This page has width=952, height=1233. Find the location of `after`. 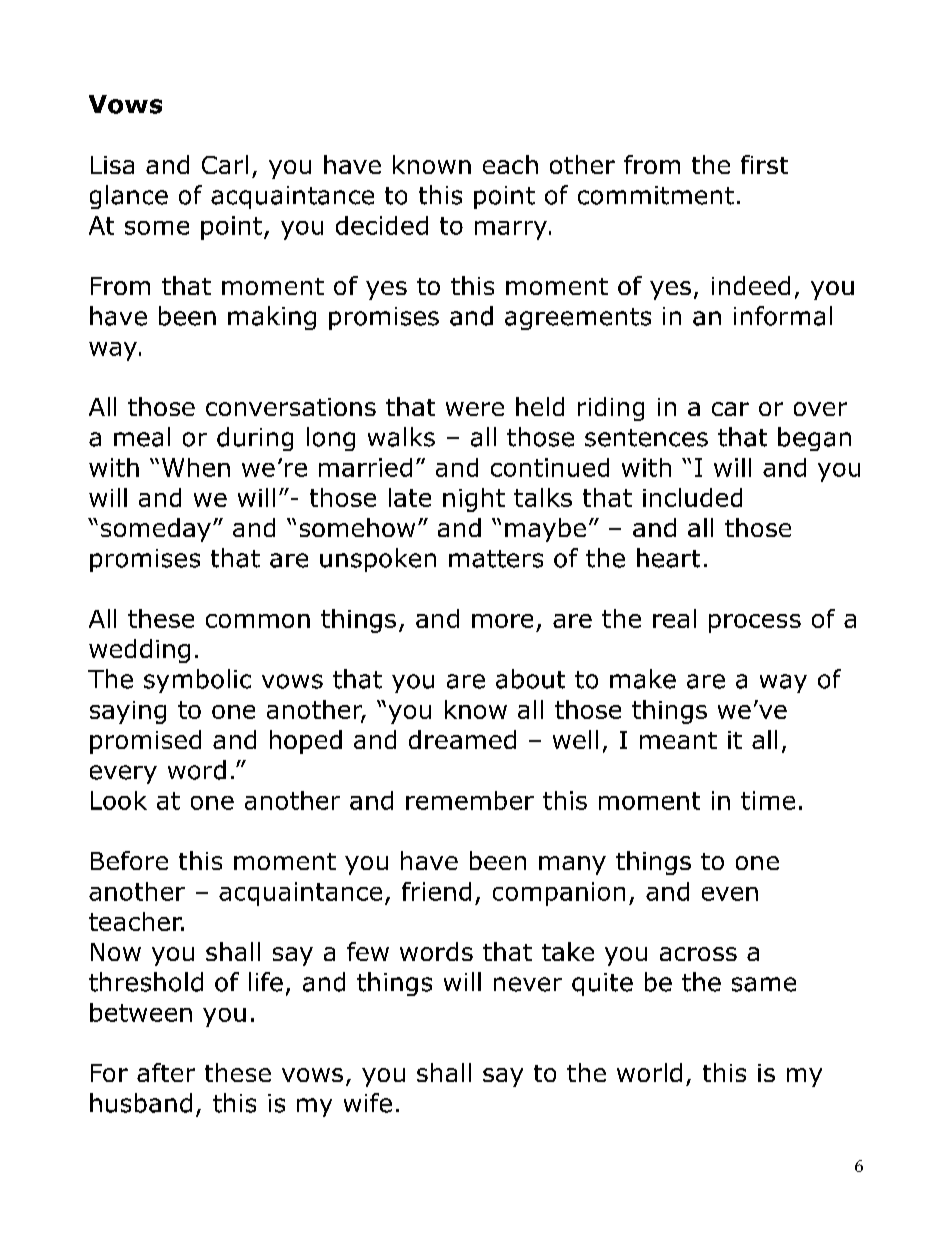

after is located at coordinates (166, 1072).
